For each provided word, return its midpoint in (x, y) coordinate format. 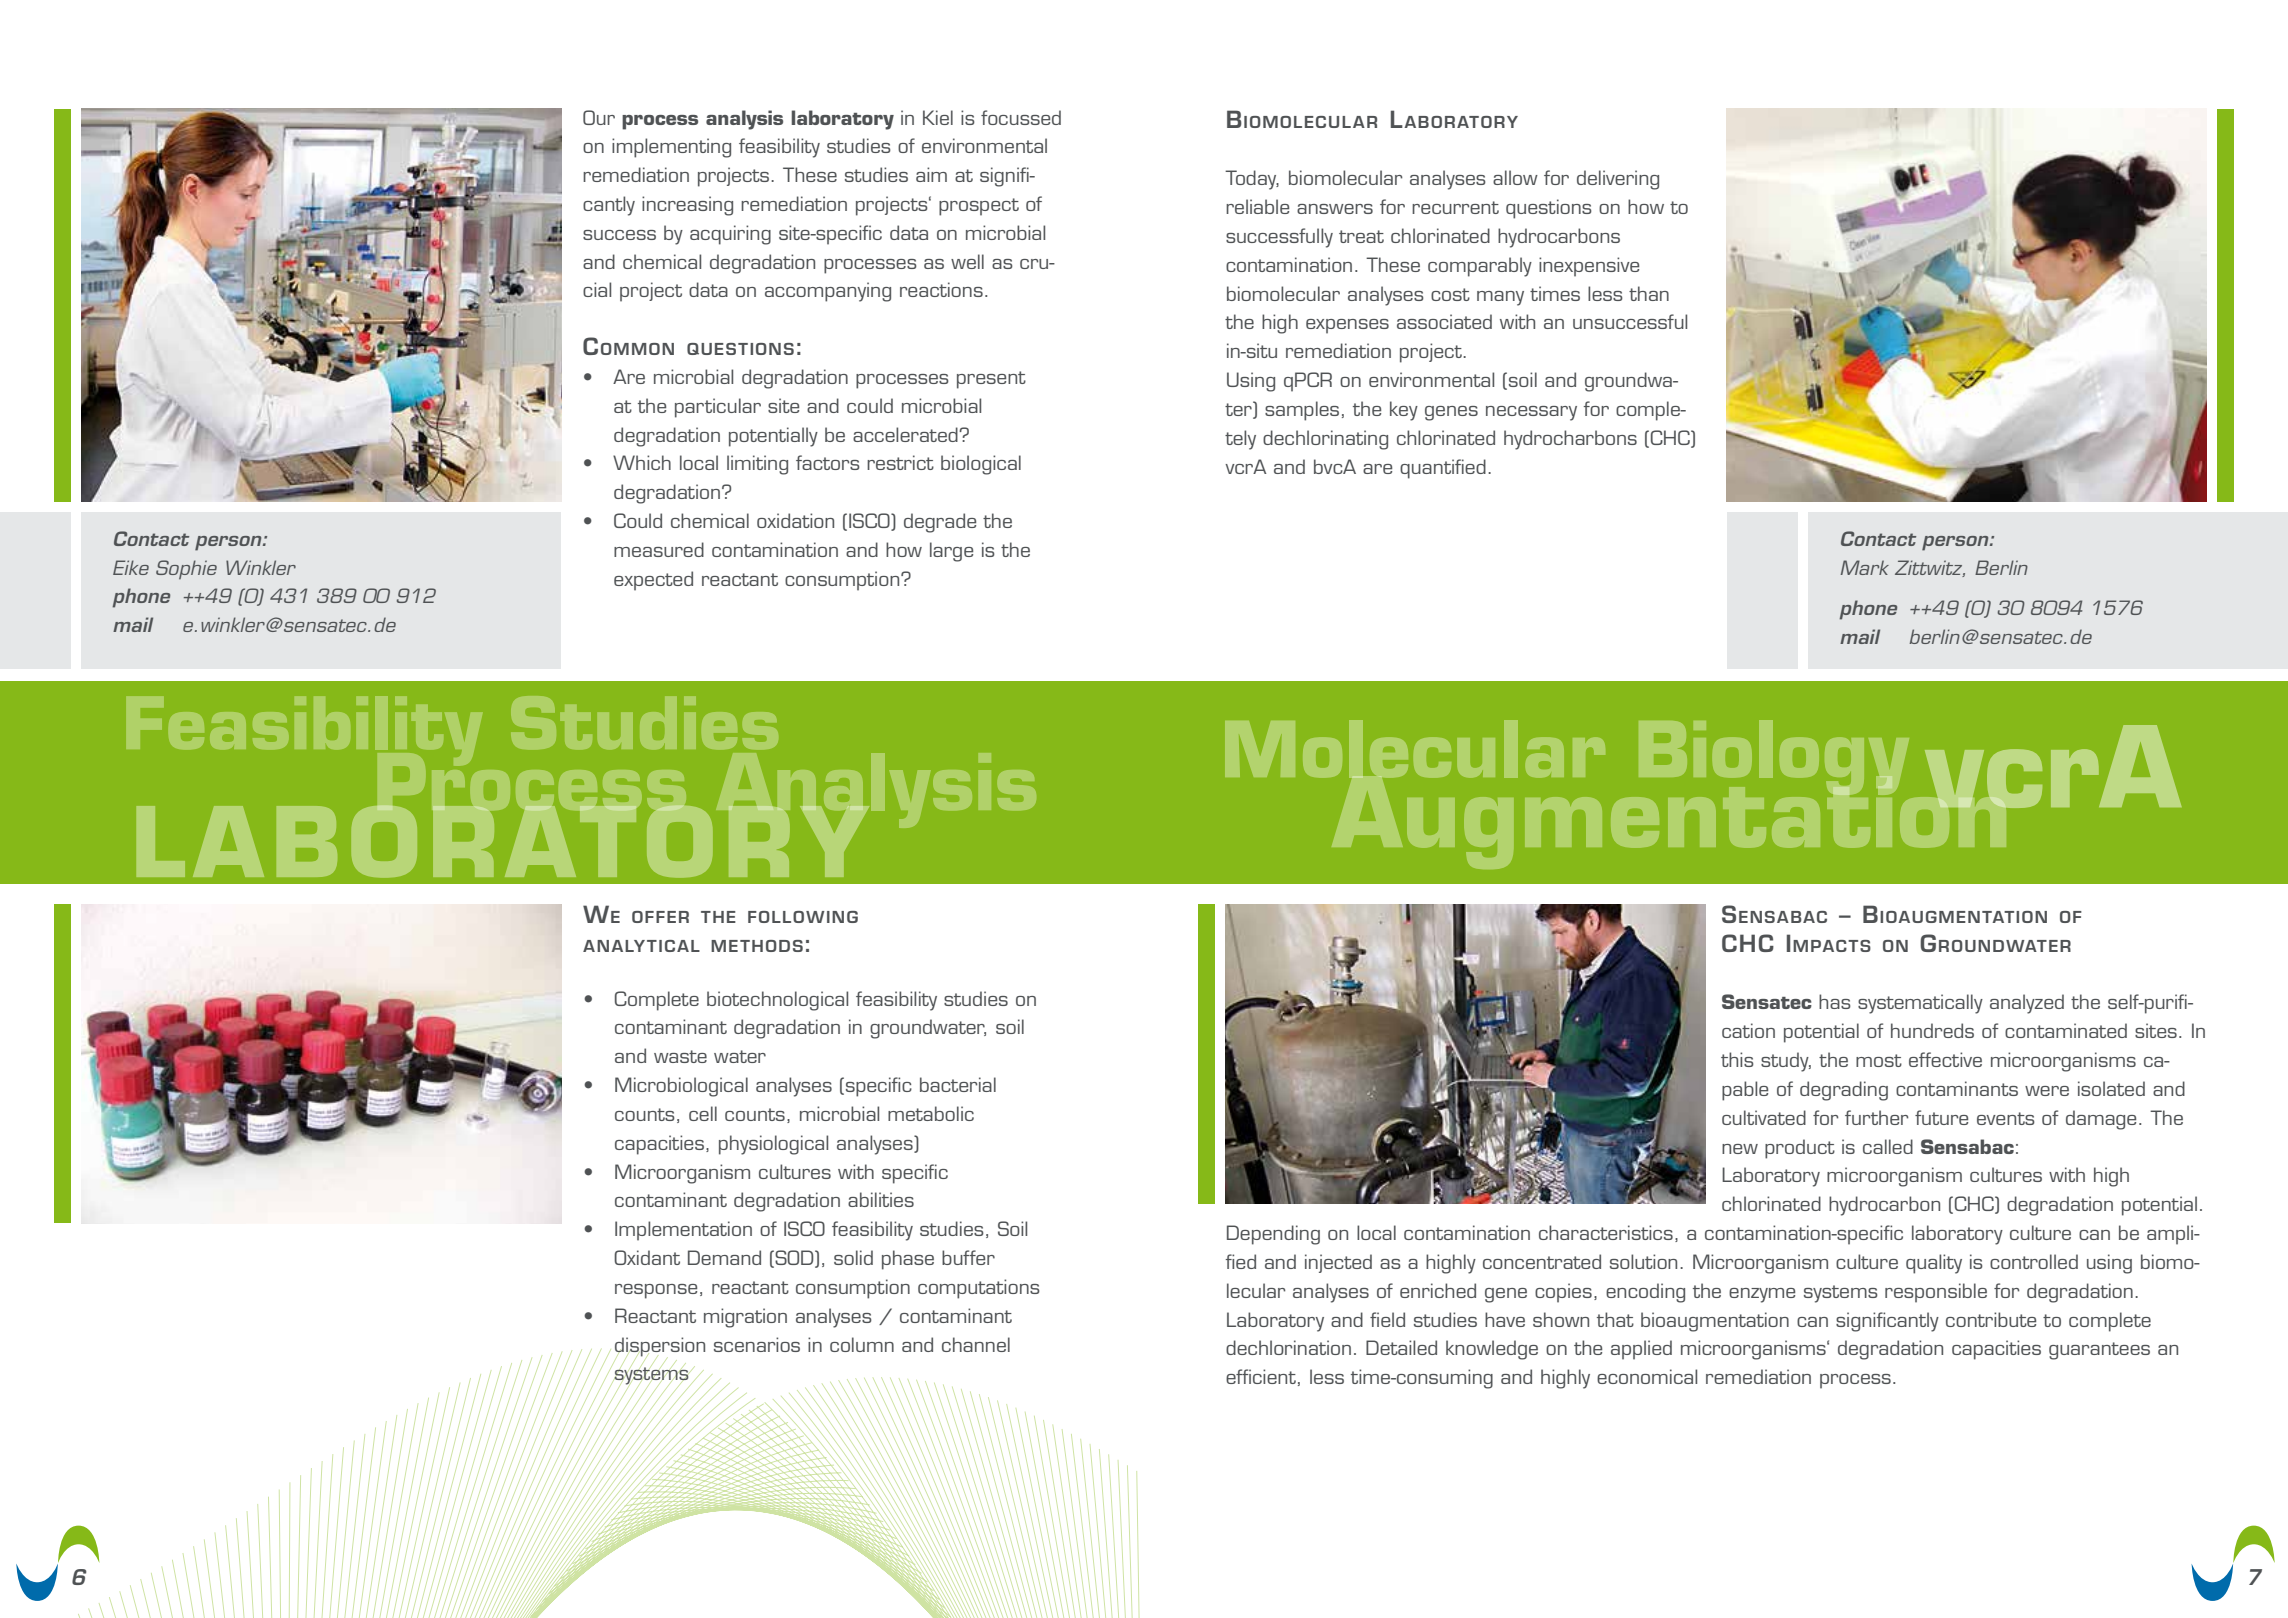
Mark (1865, 567)
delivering (1618, 180)
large (951, 552)
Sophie (186, 570)
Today (1252, 180)
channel (976, 1344)
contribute (1991, 1319)
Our (599, 117)
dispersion (660, 1347)
